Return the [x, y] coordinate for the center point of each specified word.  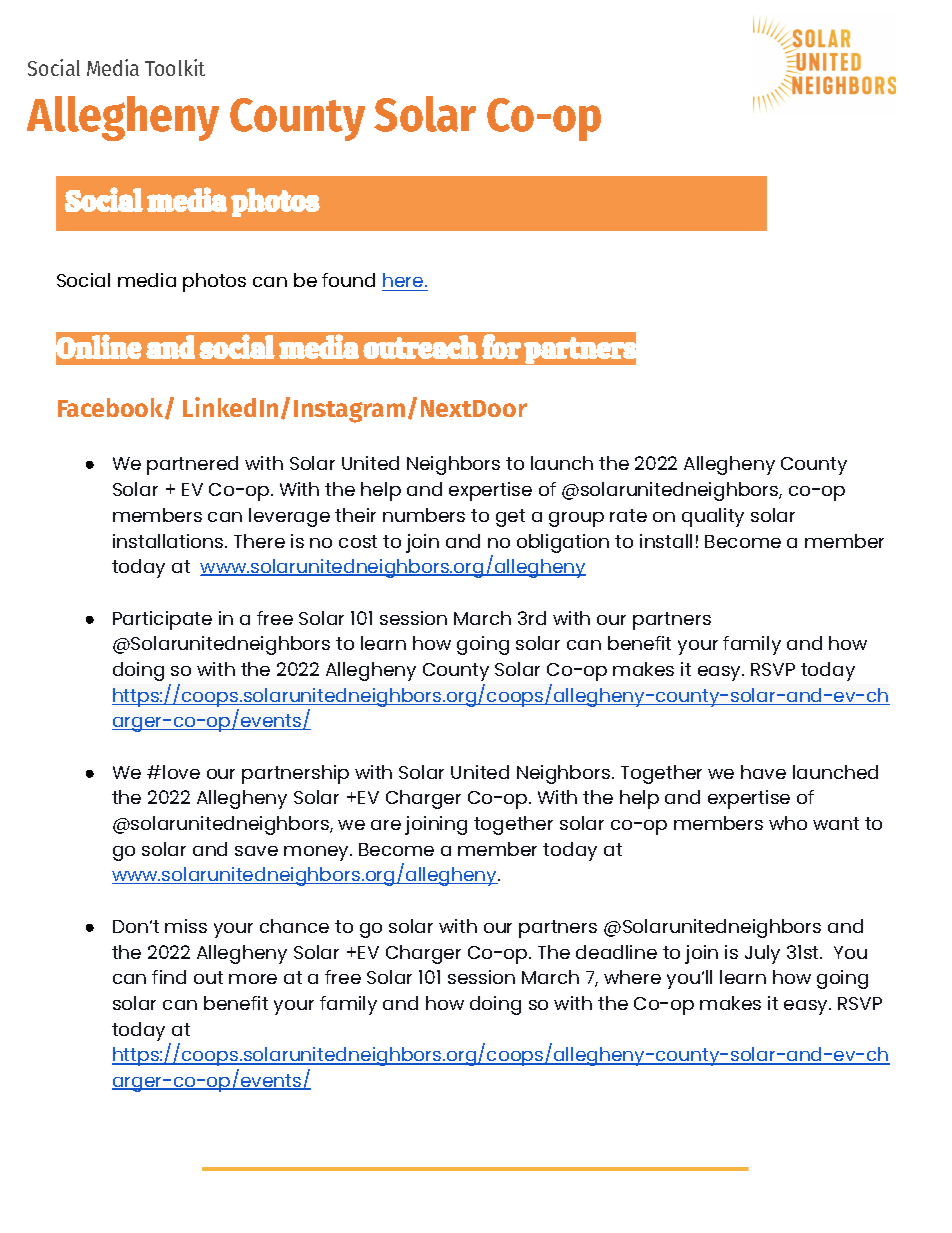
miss [186, 926]
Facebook [112, 408]
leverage [289, 517]
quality [713, 517]
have [763, 772]
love [181, 772]
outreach [420, 347]
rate [628, 515]
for [501, 346]
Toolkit [175, 67]
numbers [424, 515]
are [386, 825]
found [348, 280]
